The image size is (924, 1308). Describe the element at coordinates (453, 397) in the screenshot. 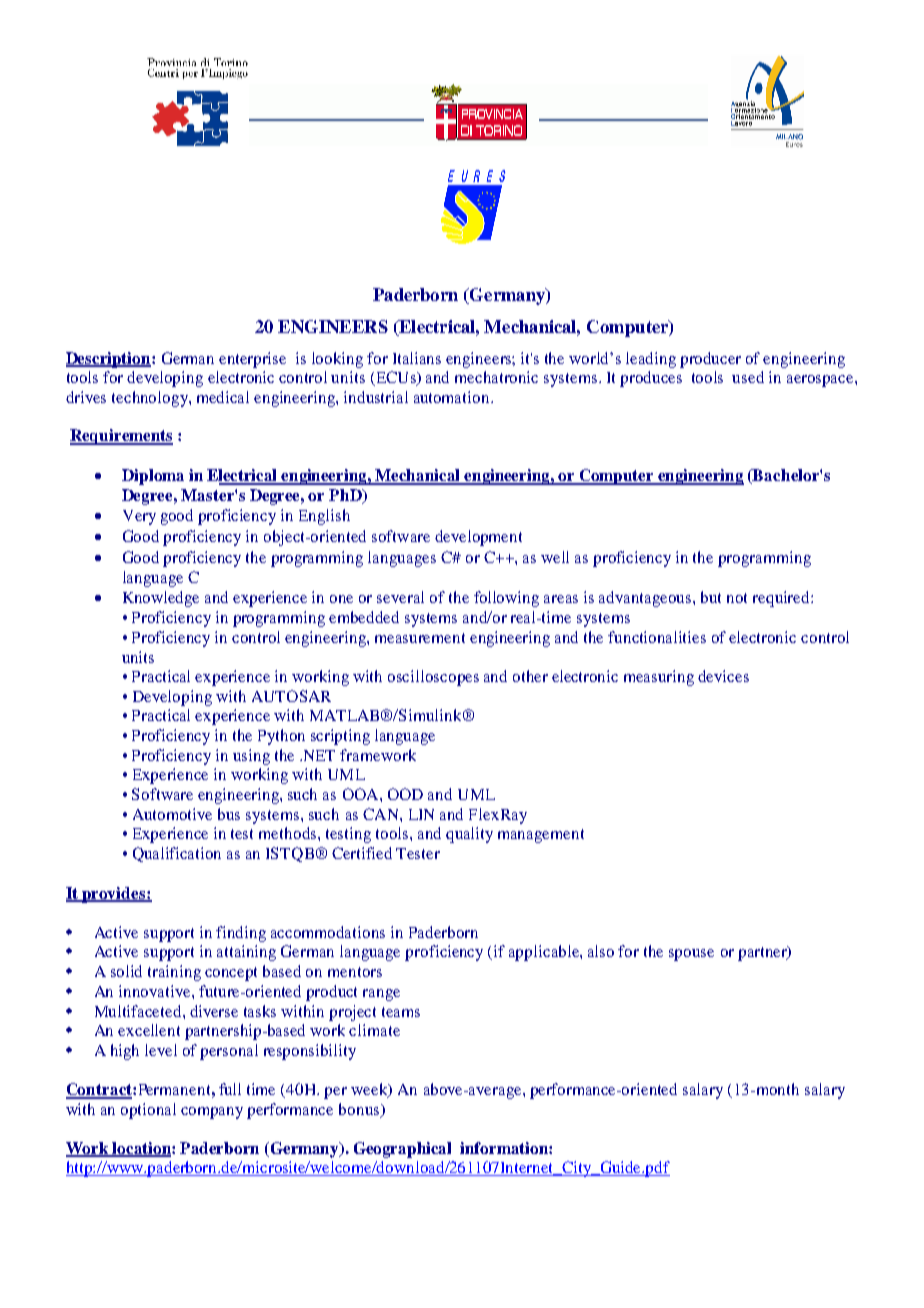

I see `automation` at that location.
